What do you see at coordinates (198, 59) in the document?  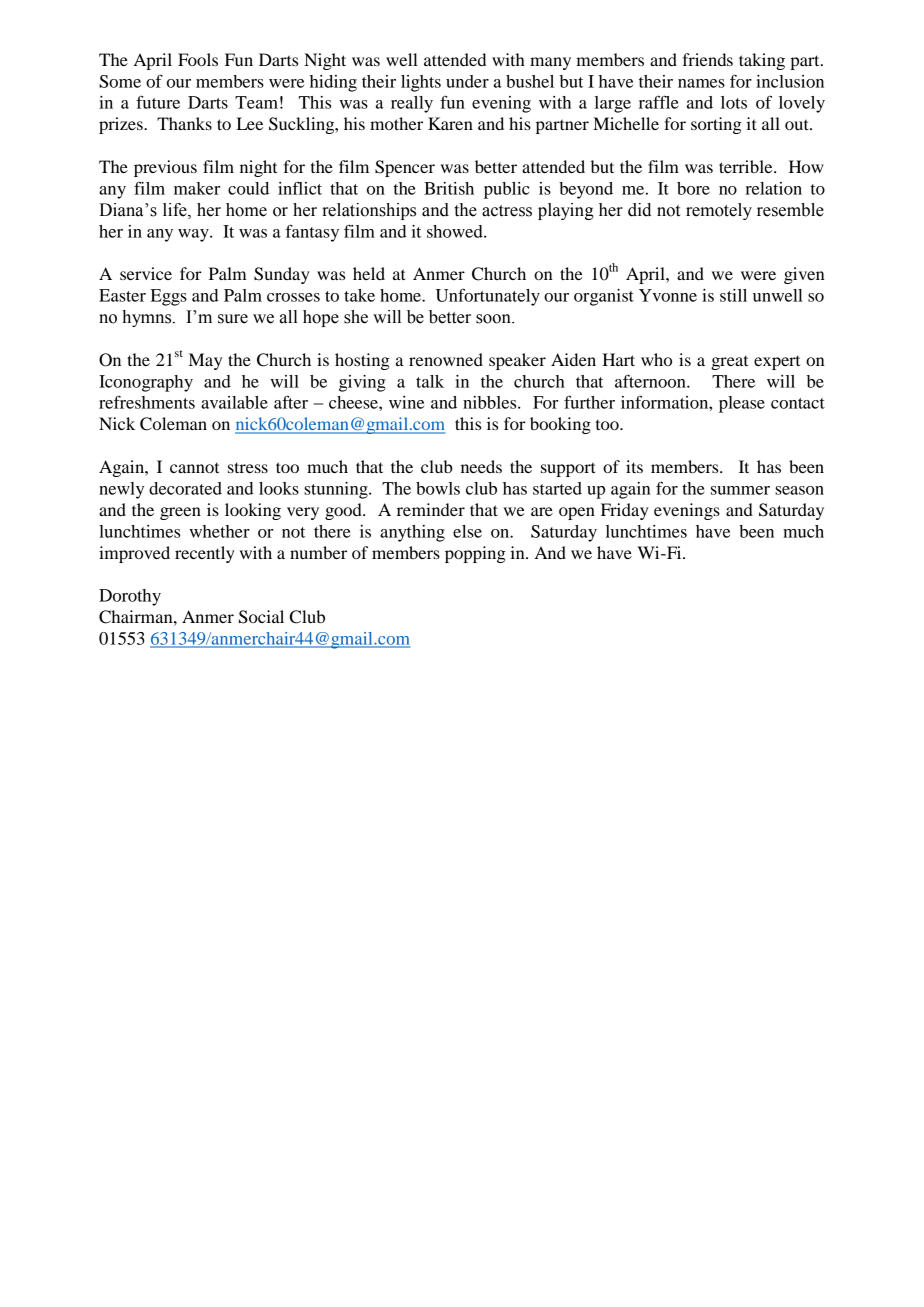 I see `Fools` at bounding box center [198, 59].
